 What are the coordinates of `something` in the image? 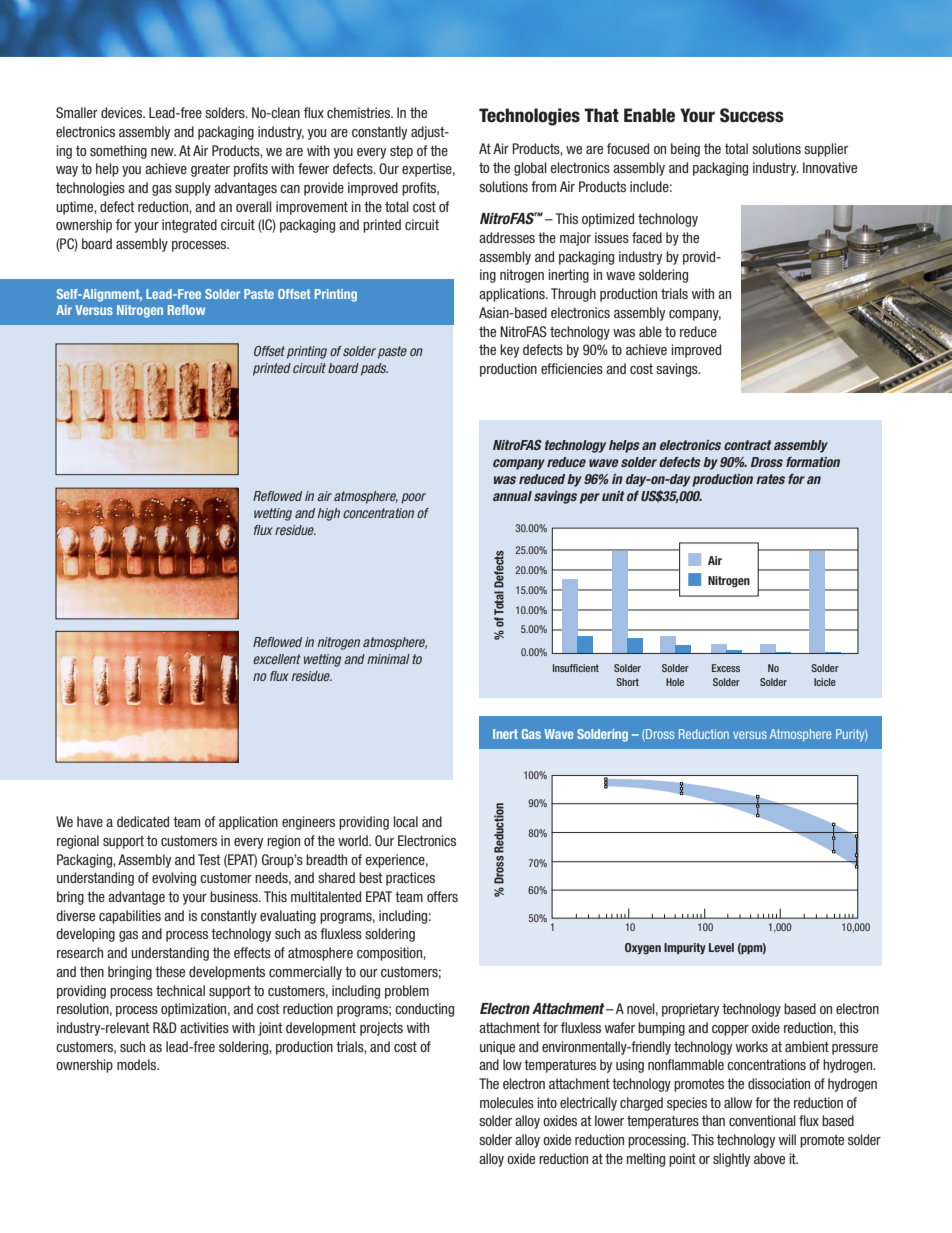 It's located at (118, 152).
